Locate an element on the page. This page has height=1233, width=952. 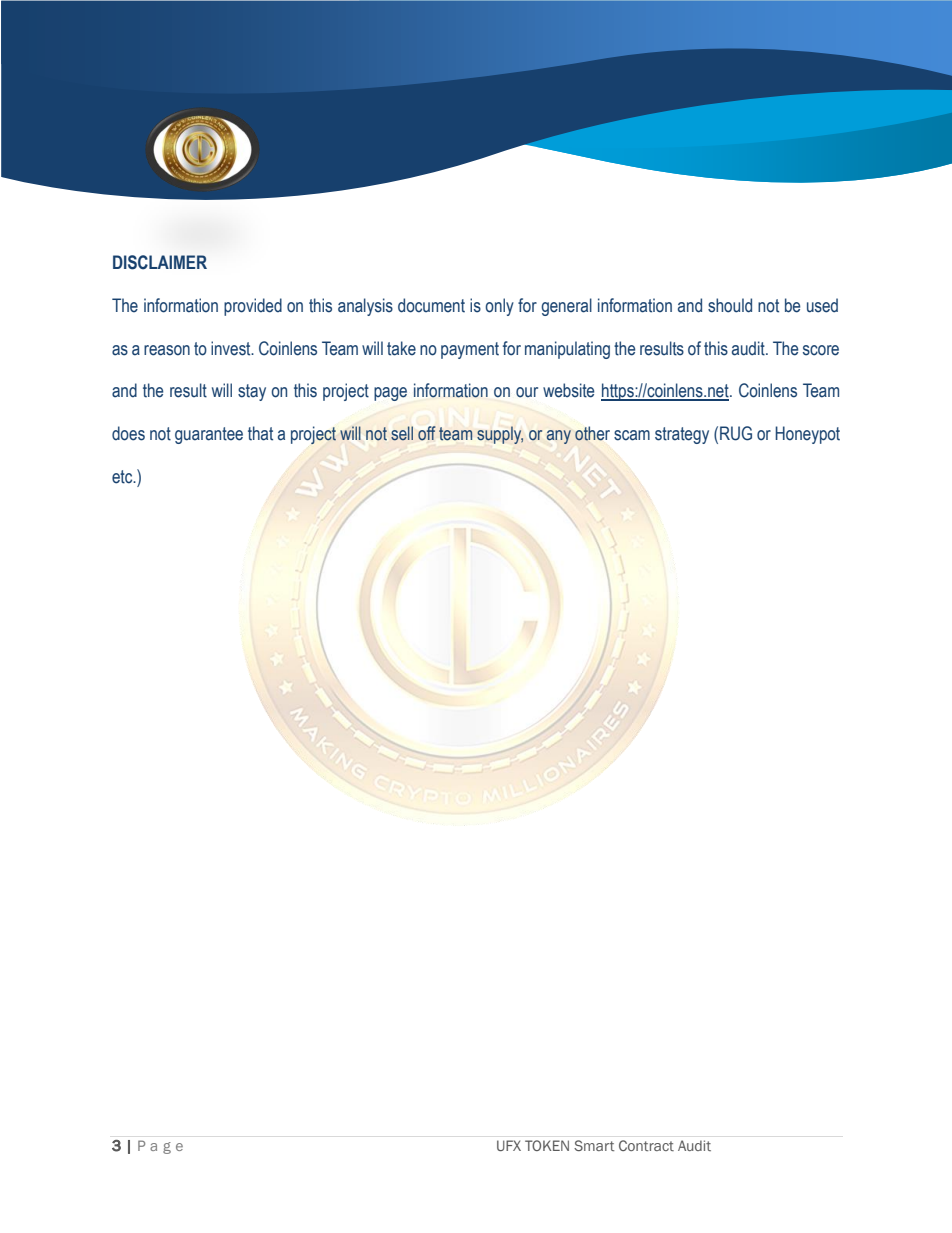
that is located at coordinates (260, 433).
